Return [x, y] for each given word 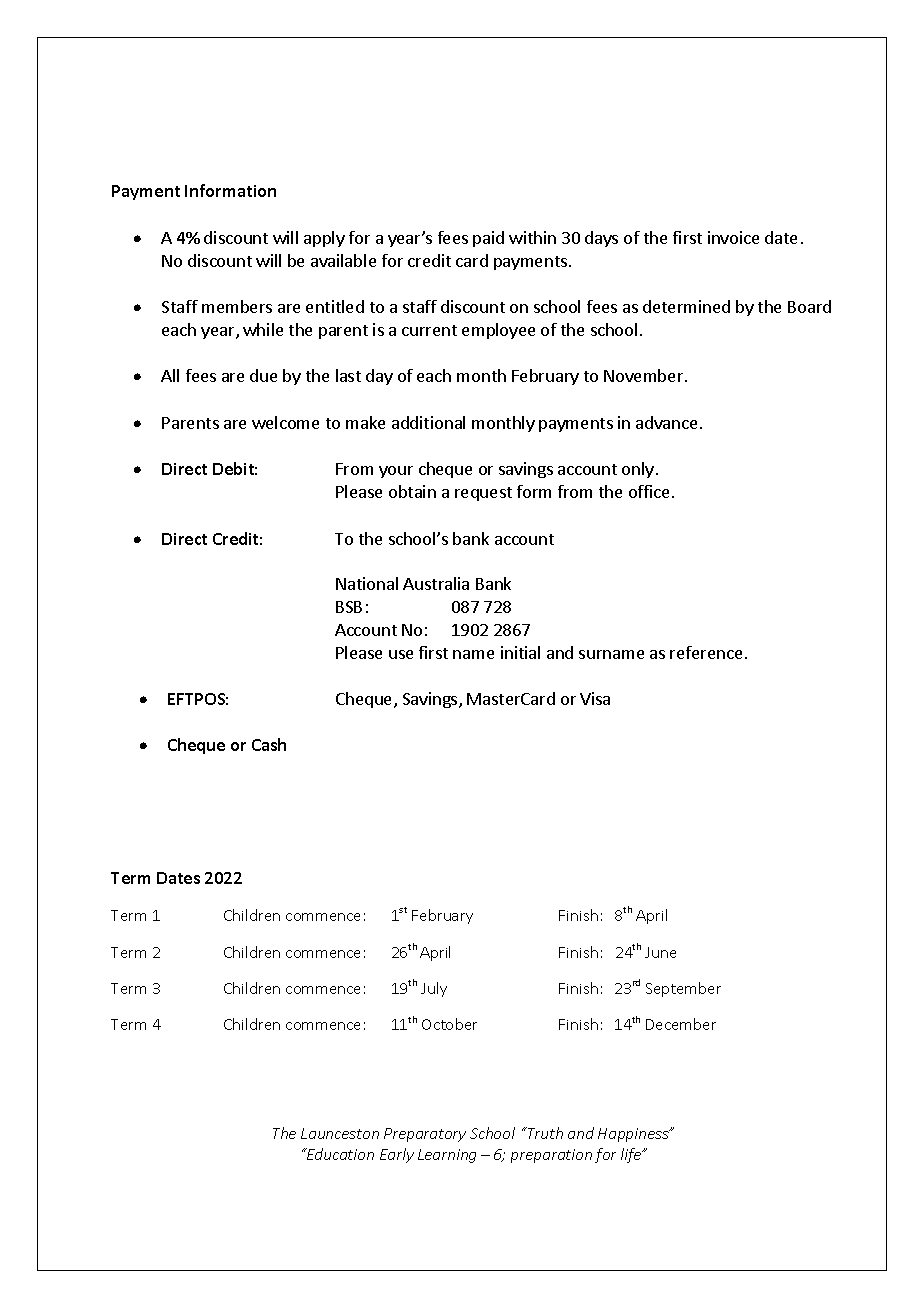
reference [706, 652]
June [660, 952]
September [683, 989]
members [237, 306]
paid [488, 239]
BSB [349, 607]
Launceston [340, 1133]
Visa [595, 698]
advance [666, 422]
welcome [285, 422]
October [449, 1024]
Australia [436, 583]
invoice [733, 237]
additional [428, 422]
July [434, 989]
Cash [269, 744]
